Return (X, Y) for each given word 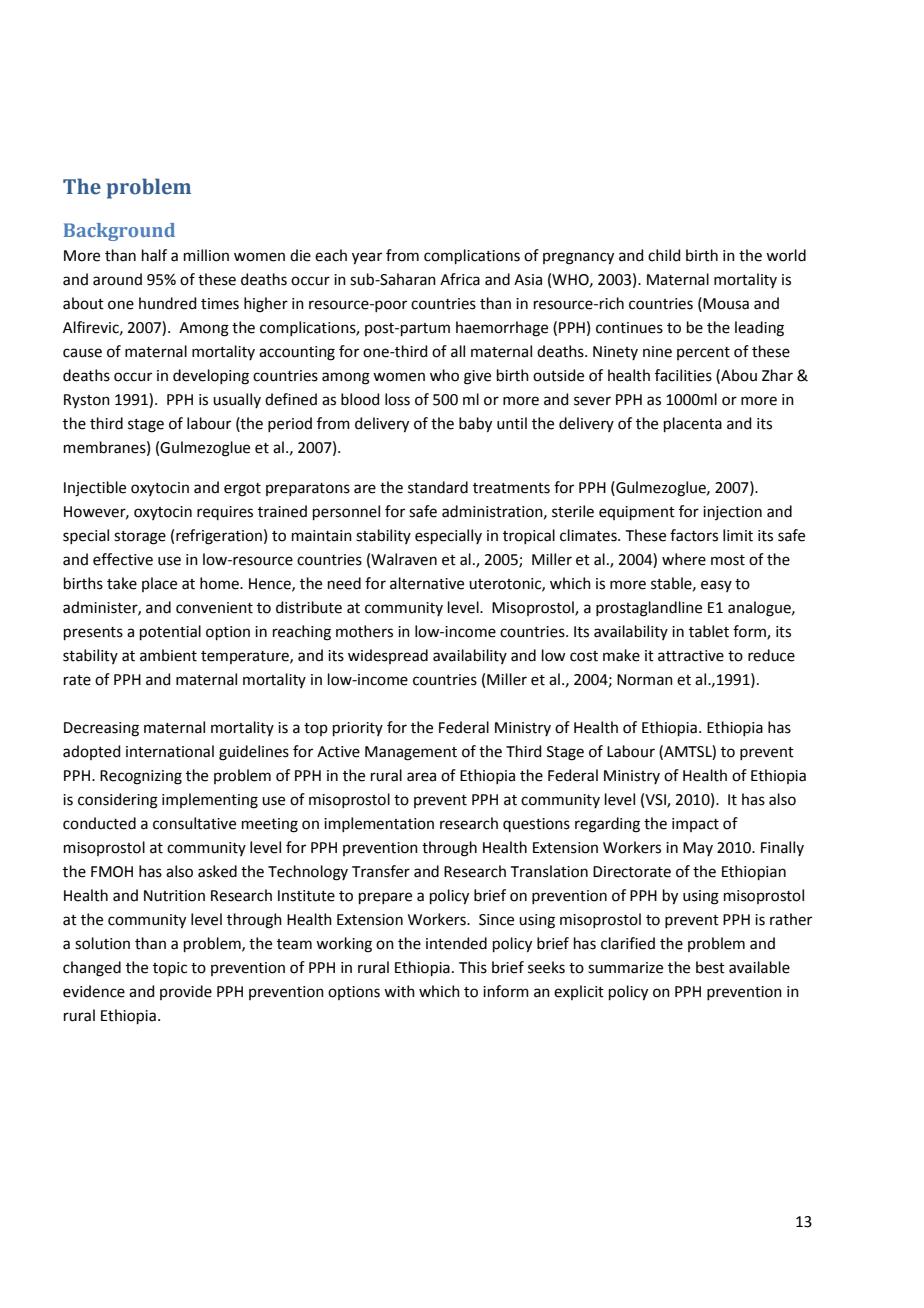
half (154, 255)
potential (170, 632)
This (473, 967)
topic (170, 969)
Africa (460, 279)
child (664, 255)
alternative (427, 583)
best (710, 967)
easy (716, 586)
